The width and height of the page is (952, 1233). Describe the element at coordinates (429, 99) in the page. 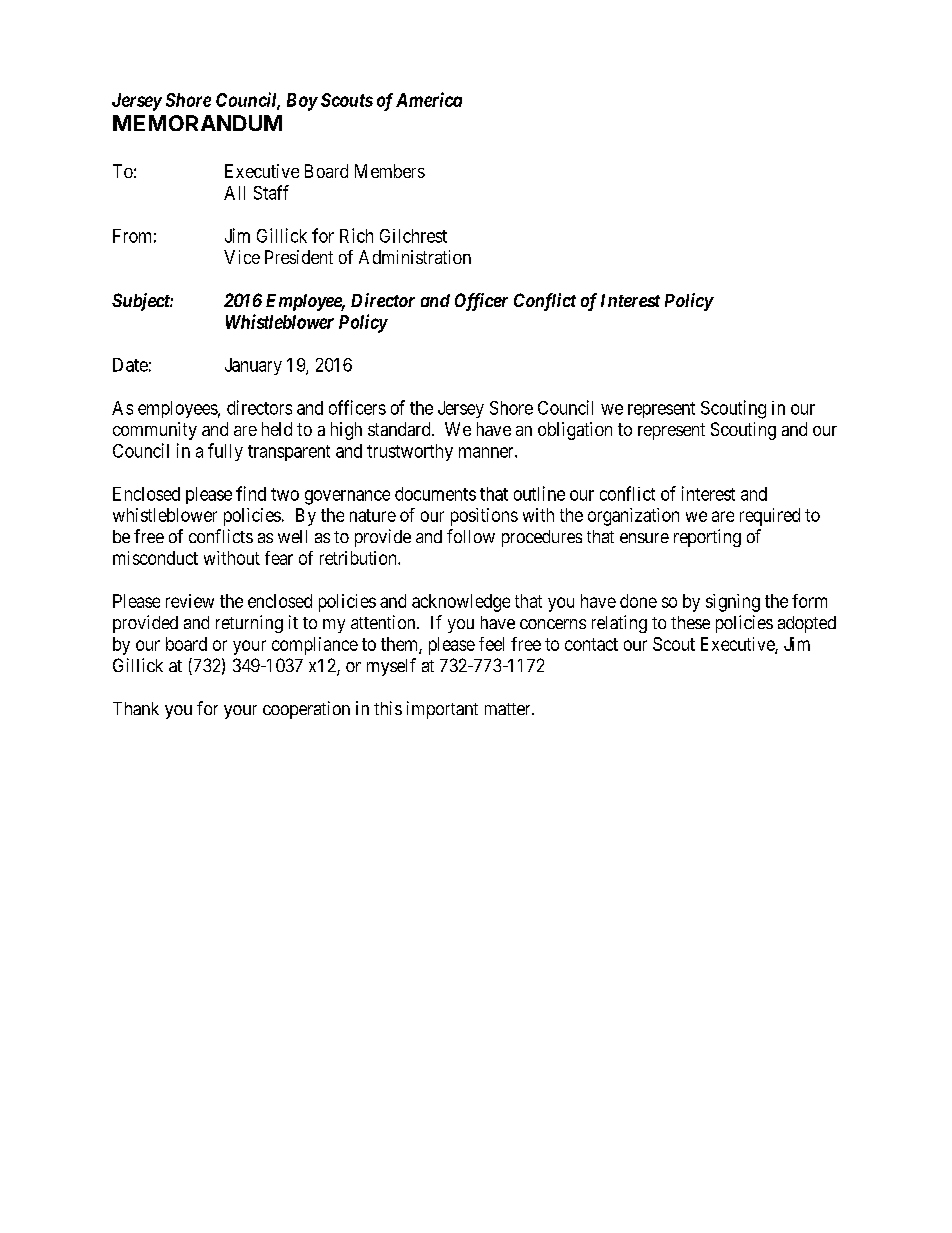

I see `America` at that location.
